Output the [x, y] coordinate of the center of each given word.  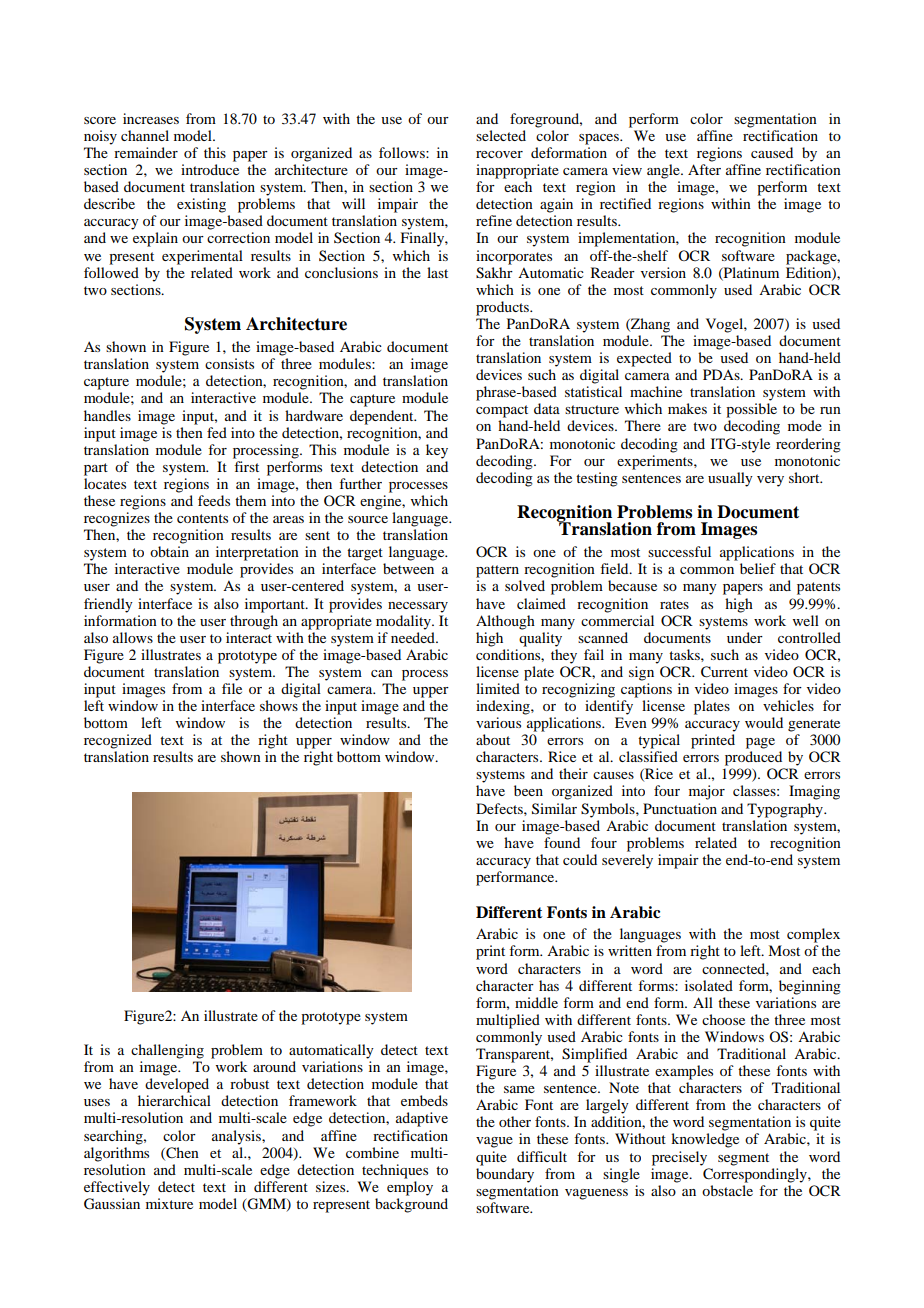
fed [217, 432]
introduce [210, 169]
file [232, 688]
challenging [167, 1051]
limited [498, 688]
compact [502, 411]
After [704, 169]
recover [499, 154]
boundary [505, 1174]
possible [751, 410]
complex [813, 935]
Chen [181, 1153]
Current [724, 672]
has [549, 985]
